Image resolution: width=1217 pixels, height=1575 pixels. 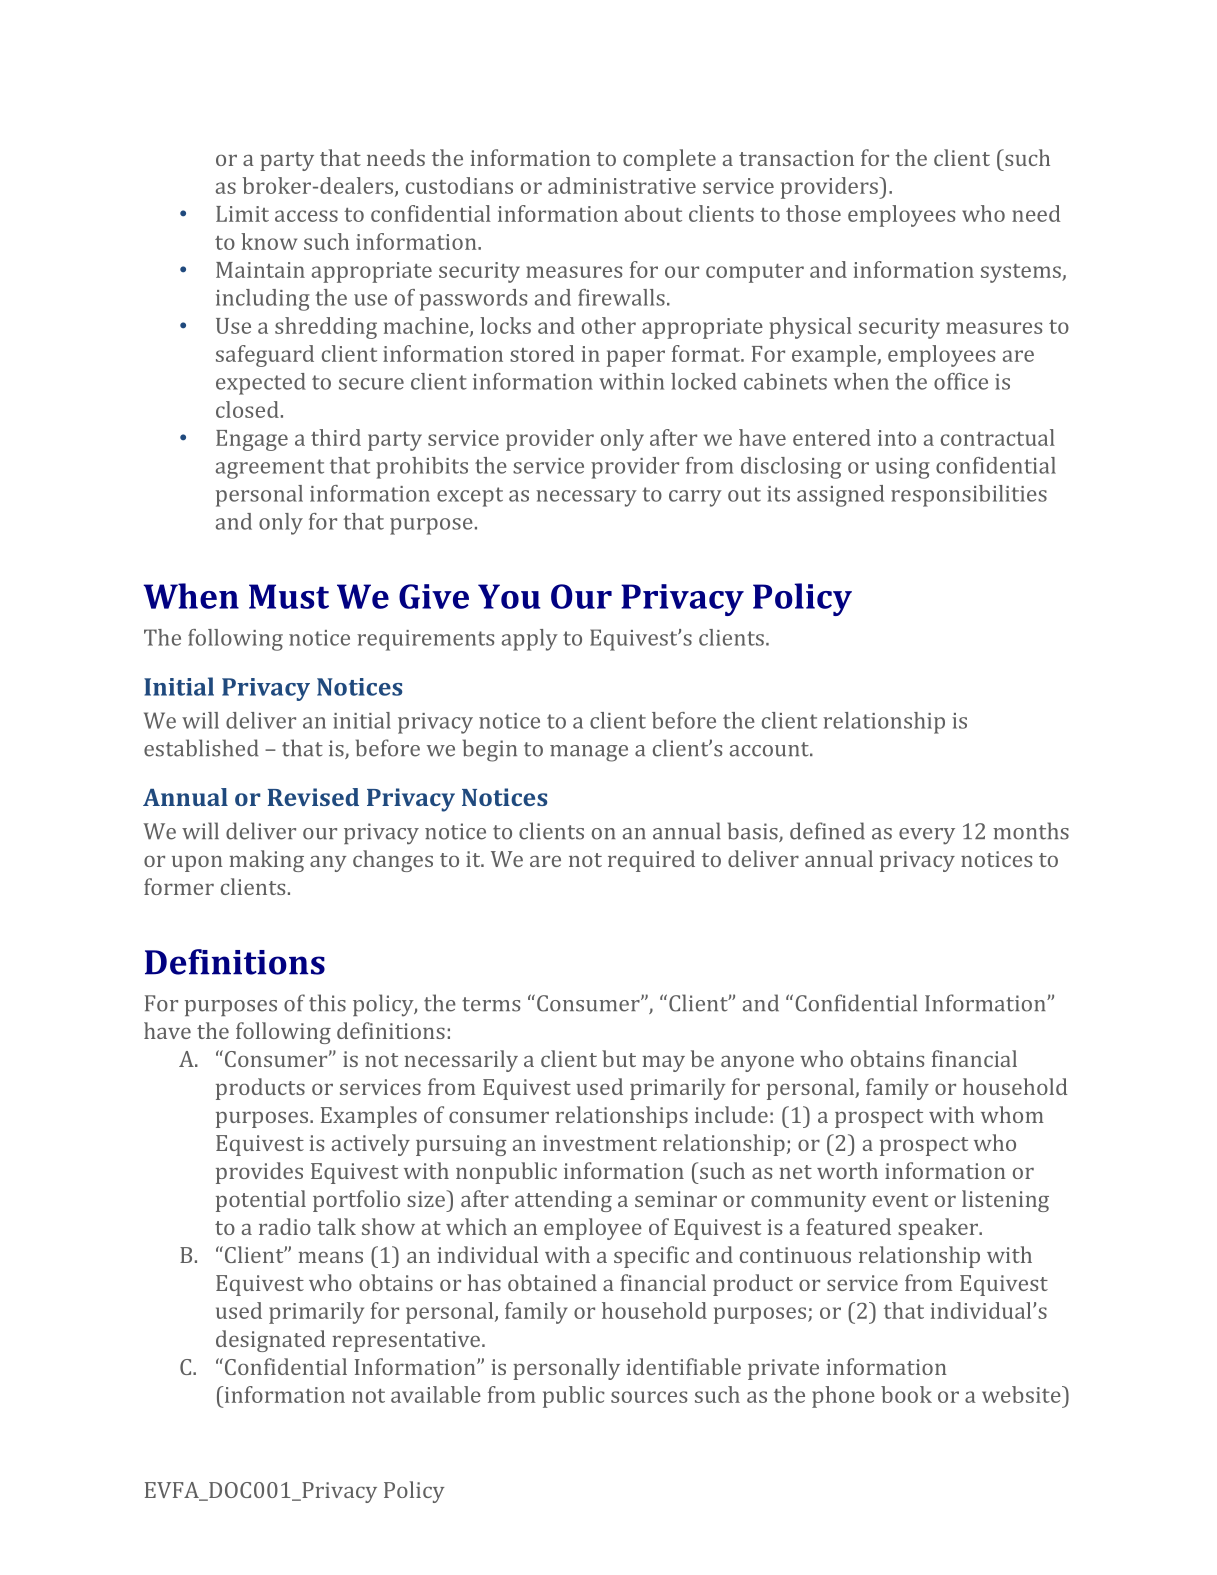 I want to click on book, so click(x=906, y=1394).
